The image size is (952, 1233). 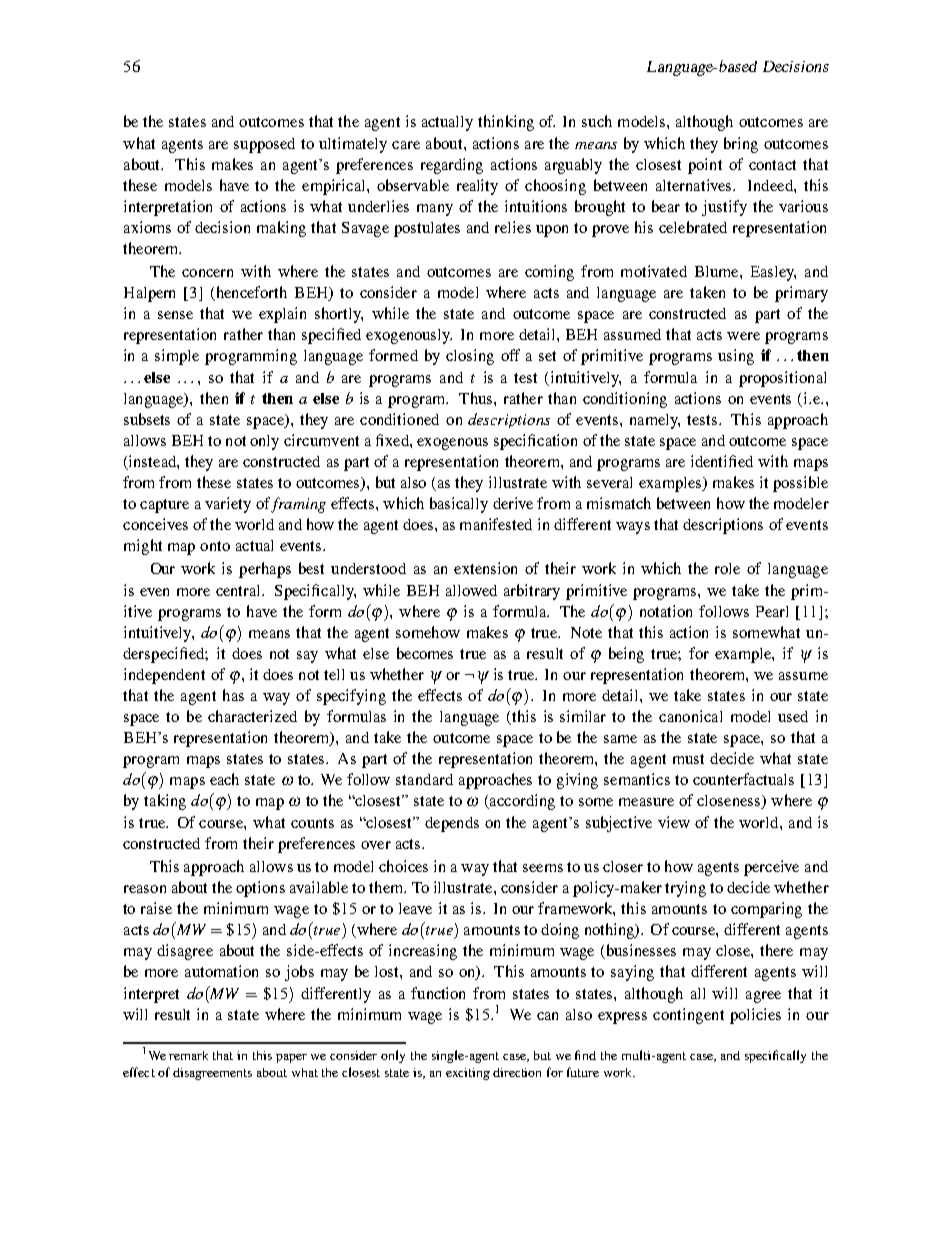 What do you see at coordinates (188, 1055) in the page?
I see `remark` at bounding box center [188, 1055].
